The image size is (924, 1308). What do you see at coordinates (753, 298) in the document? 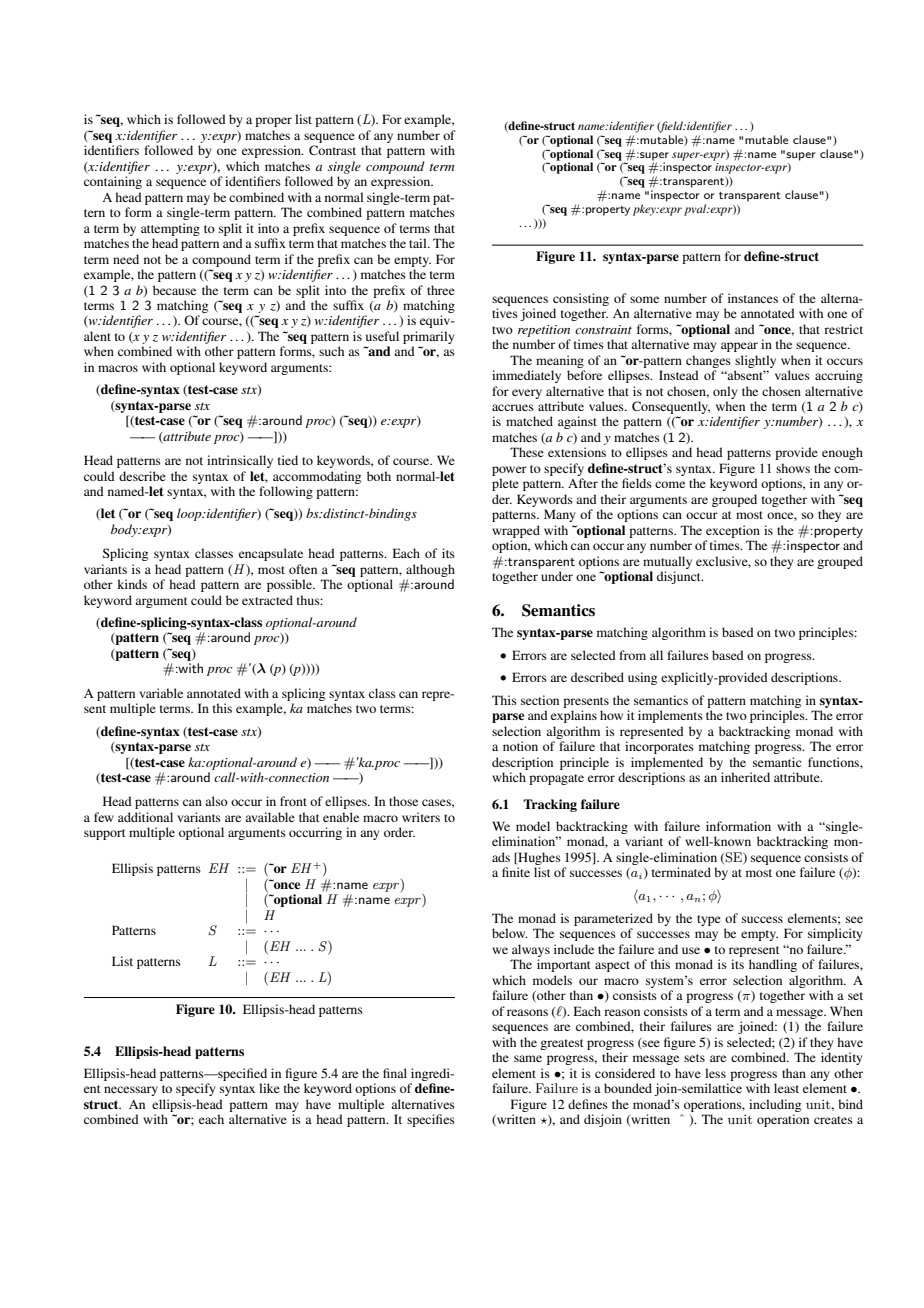
I see `instances` at bounding box center [753, 298].
